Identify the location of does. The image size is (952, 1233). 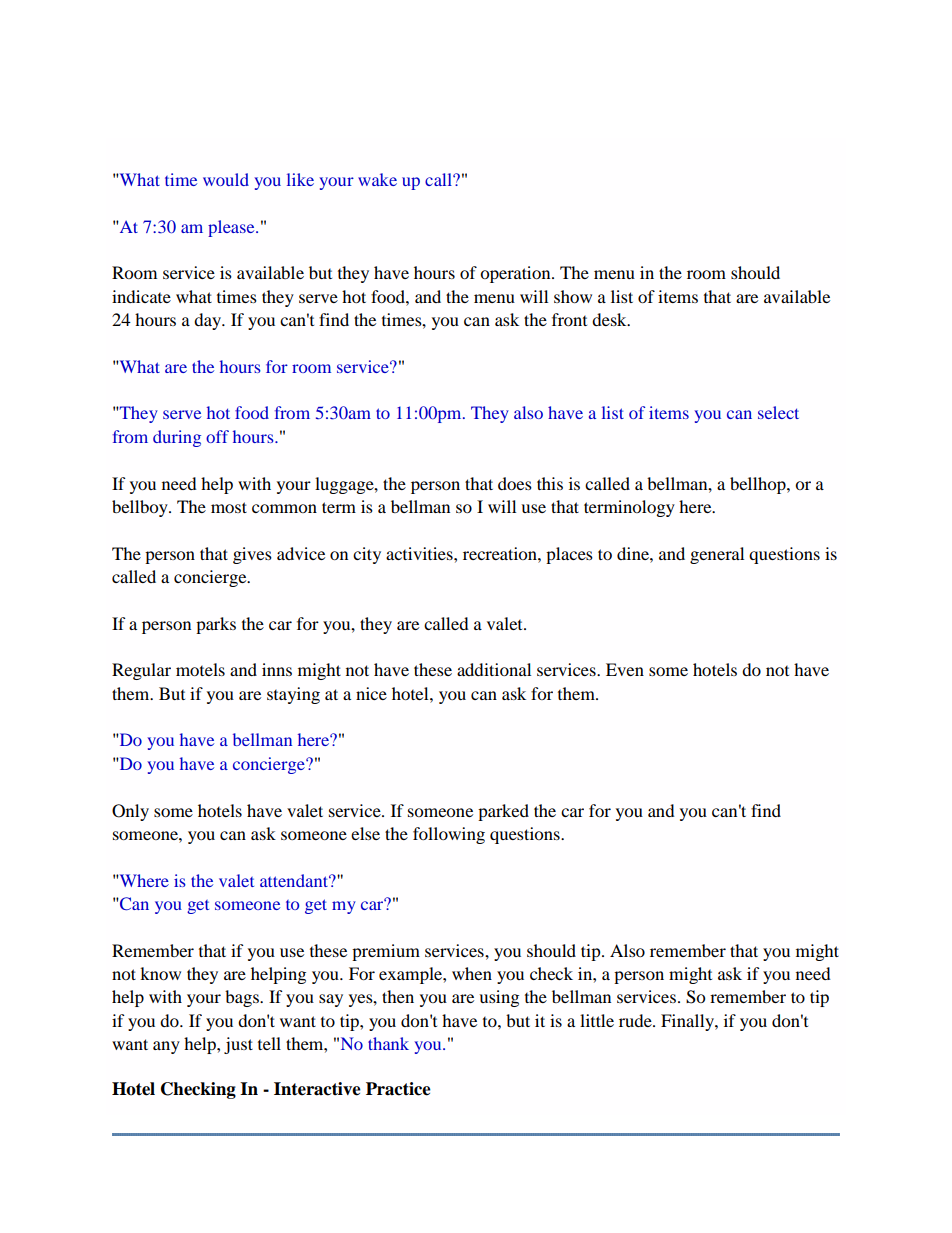
(515, 483).
